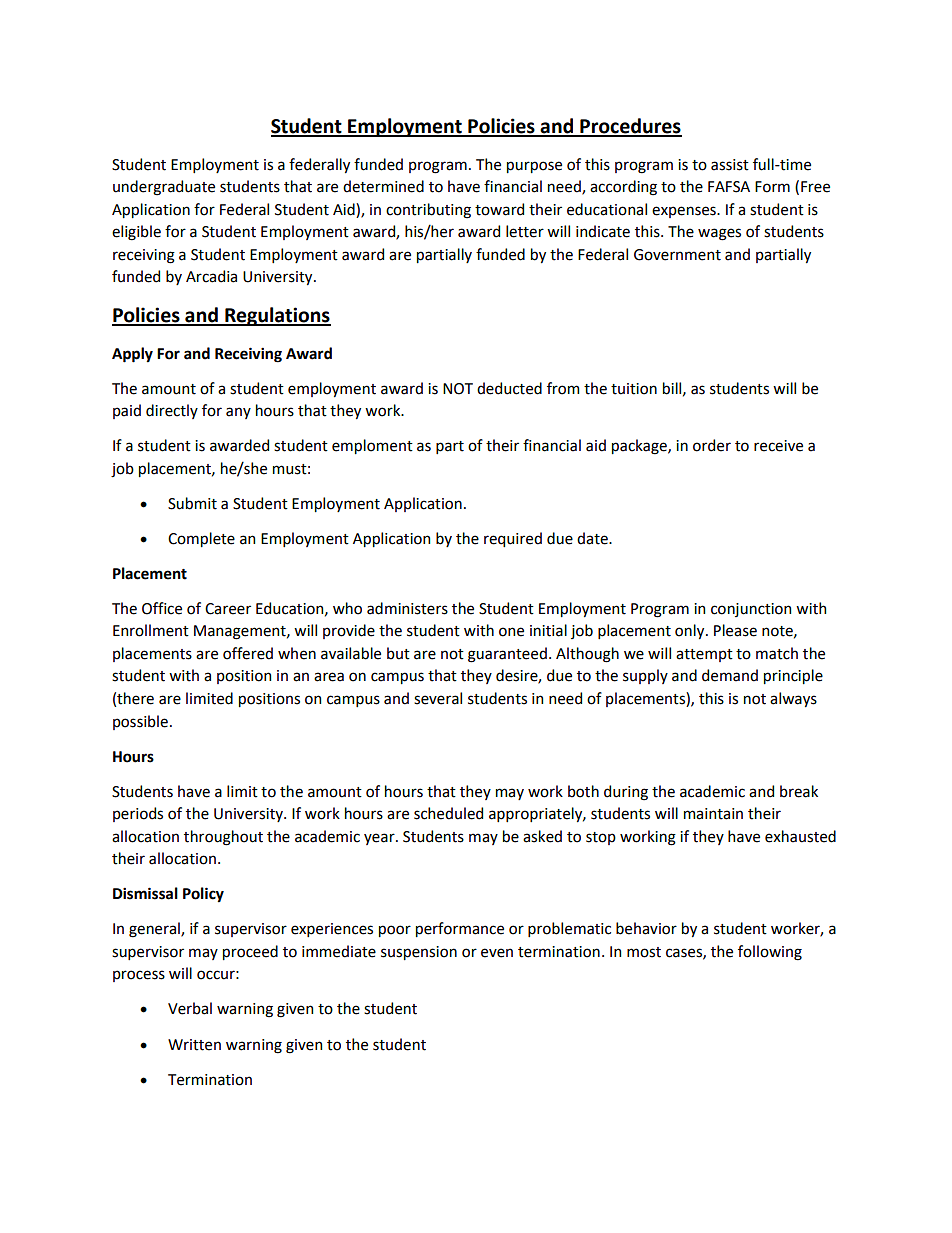 Image resolution: width=952 pixels, height=1233 pixels. Describe the element at coordinates (634, 389) in the screenshot. I see `tuition` at that location.
